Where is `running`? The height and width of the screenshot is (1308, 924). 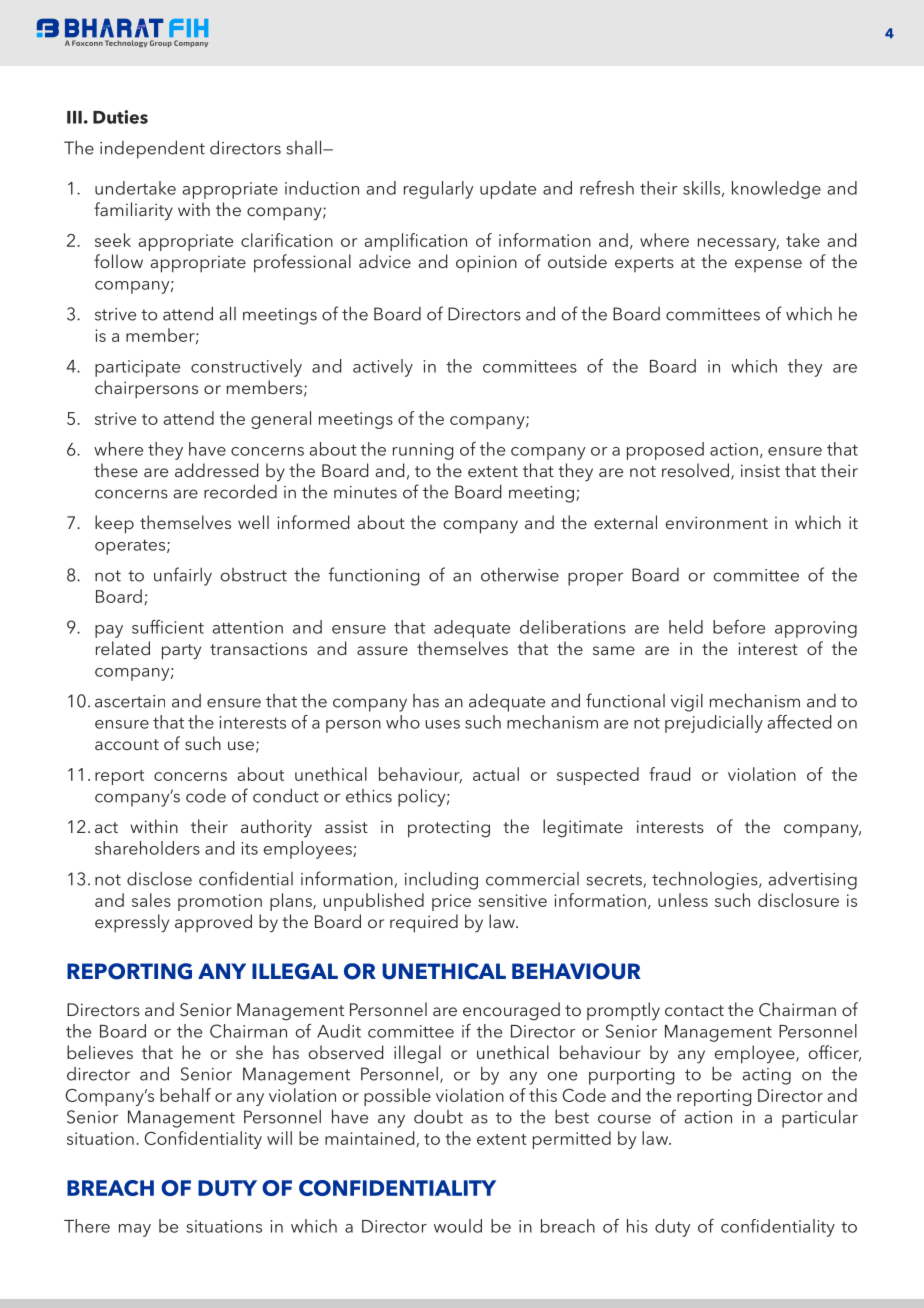
running is located at coordinates (423, 451).
